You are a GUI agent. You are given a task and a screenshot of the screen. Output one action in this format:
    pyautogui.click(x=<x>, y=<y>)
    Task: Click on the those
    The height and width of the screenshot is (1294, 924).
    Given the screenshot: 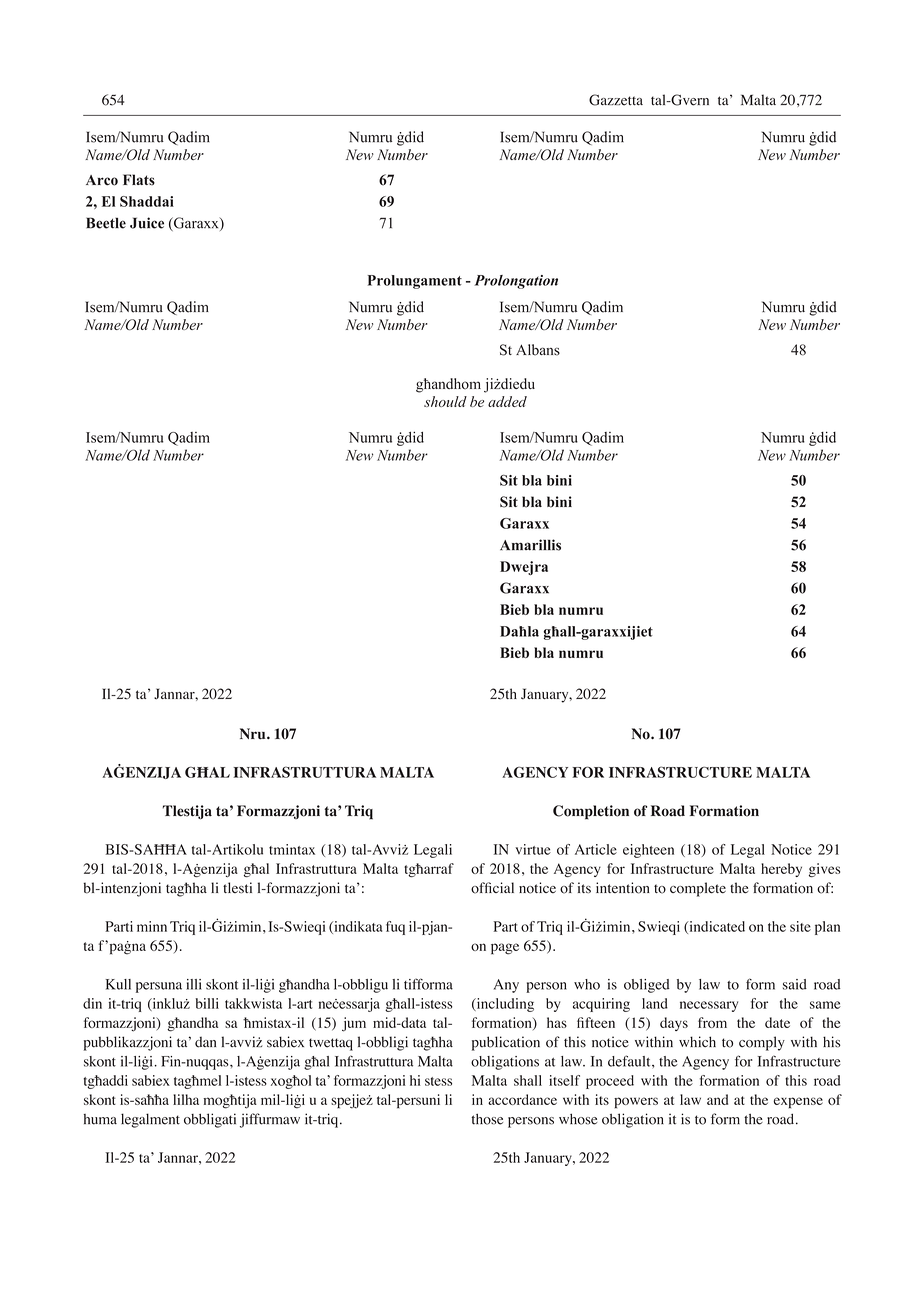 What is the action you would take?
    pyautogui.click(x=487, y=1119)
